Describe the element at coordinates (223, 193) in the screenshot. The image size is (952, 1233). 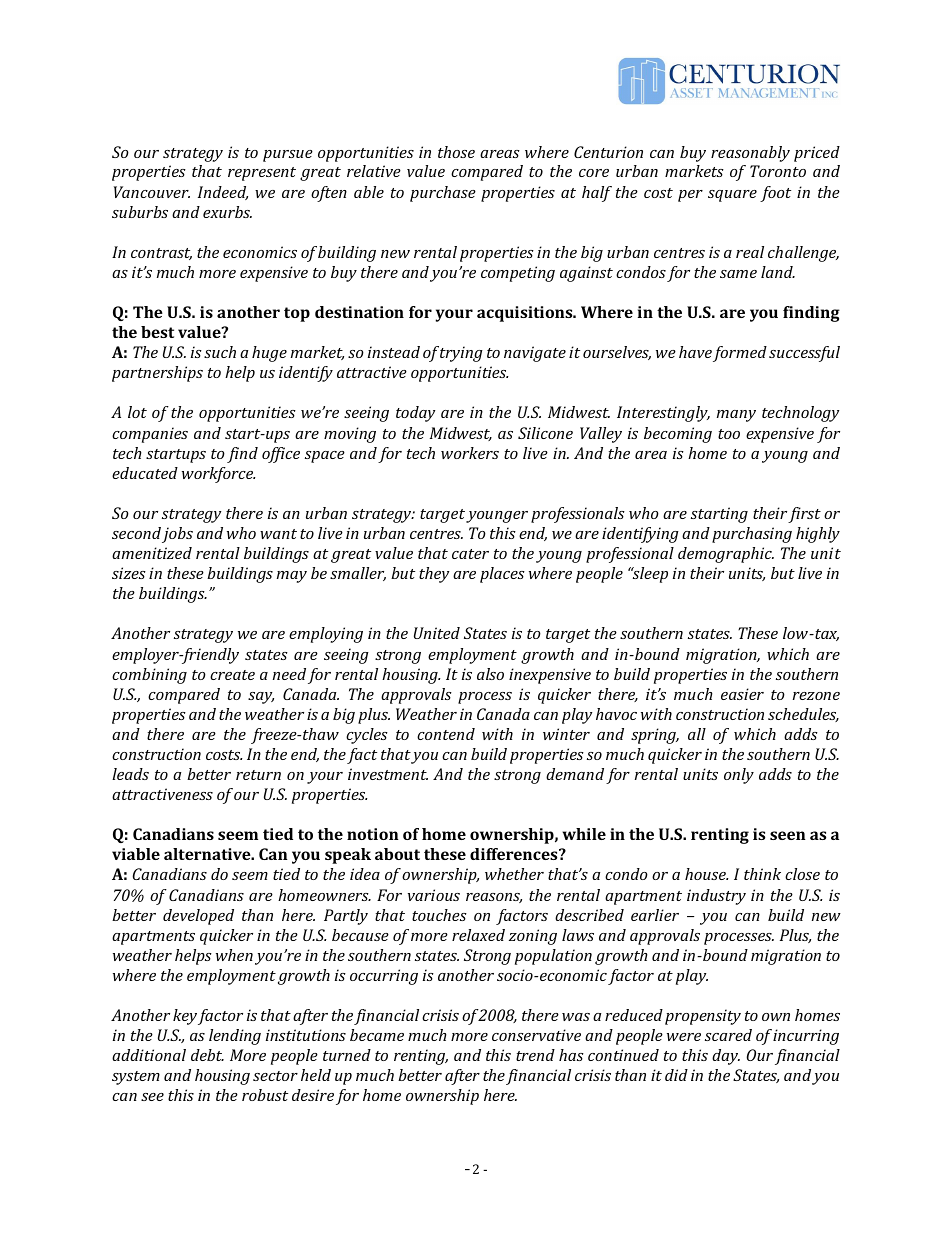
I see `Indeed` at that location.
